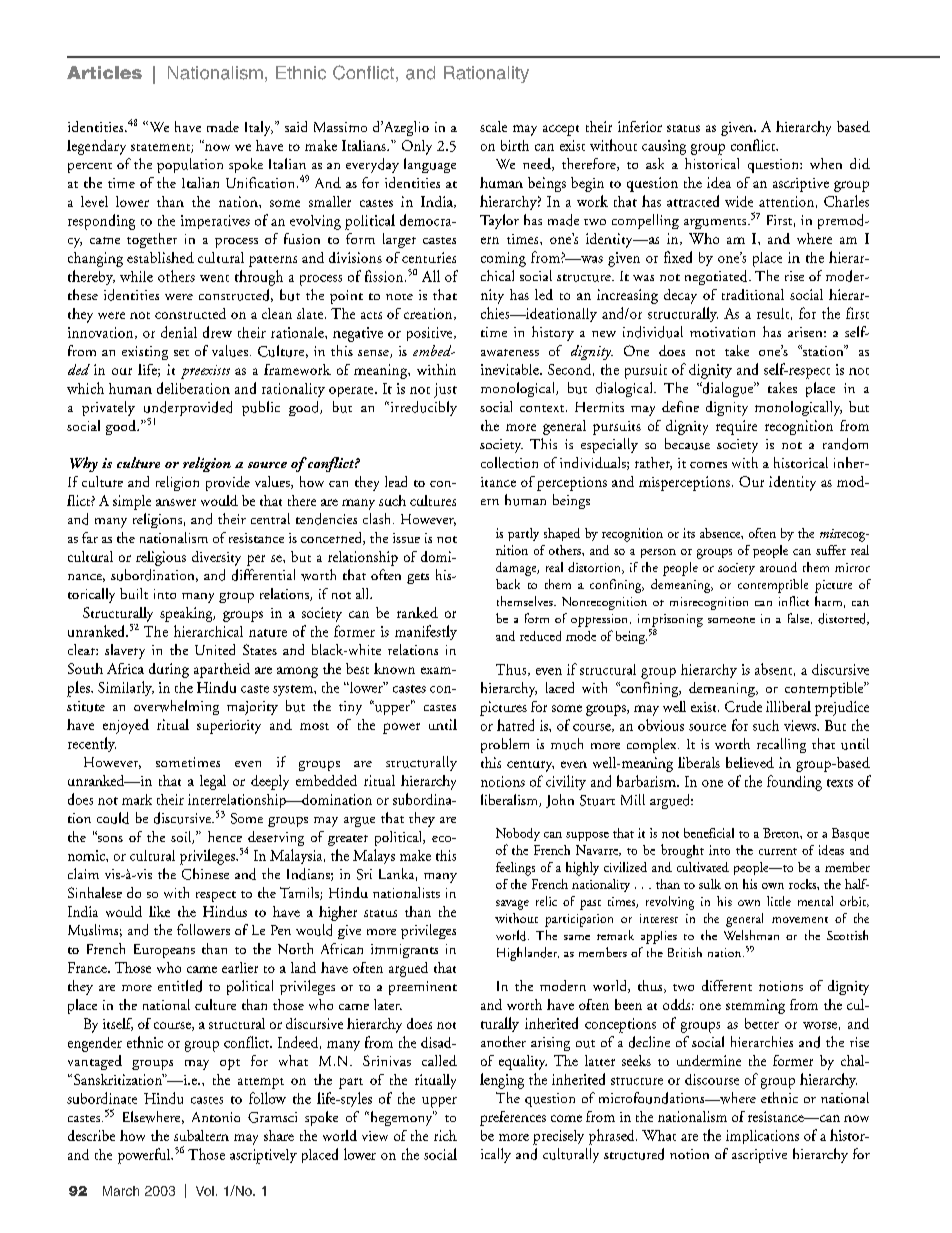 The image size is (952, 1233). Describe the element at coordinates (104, 72) in the screenshot. I see `Articles` at that location.
